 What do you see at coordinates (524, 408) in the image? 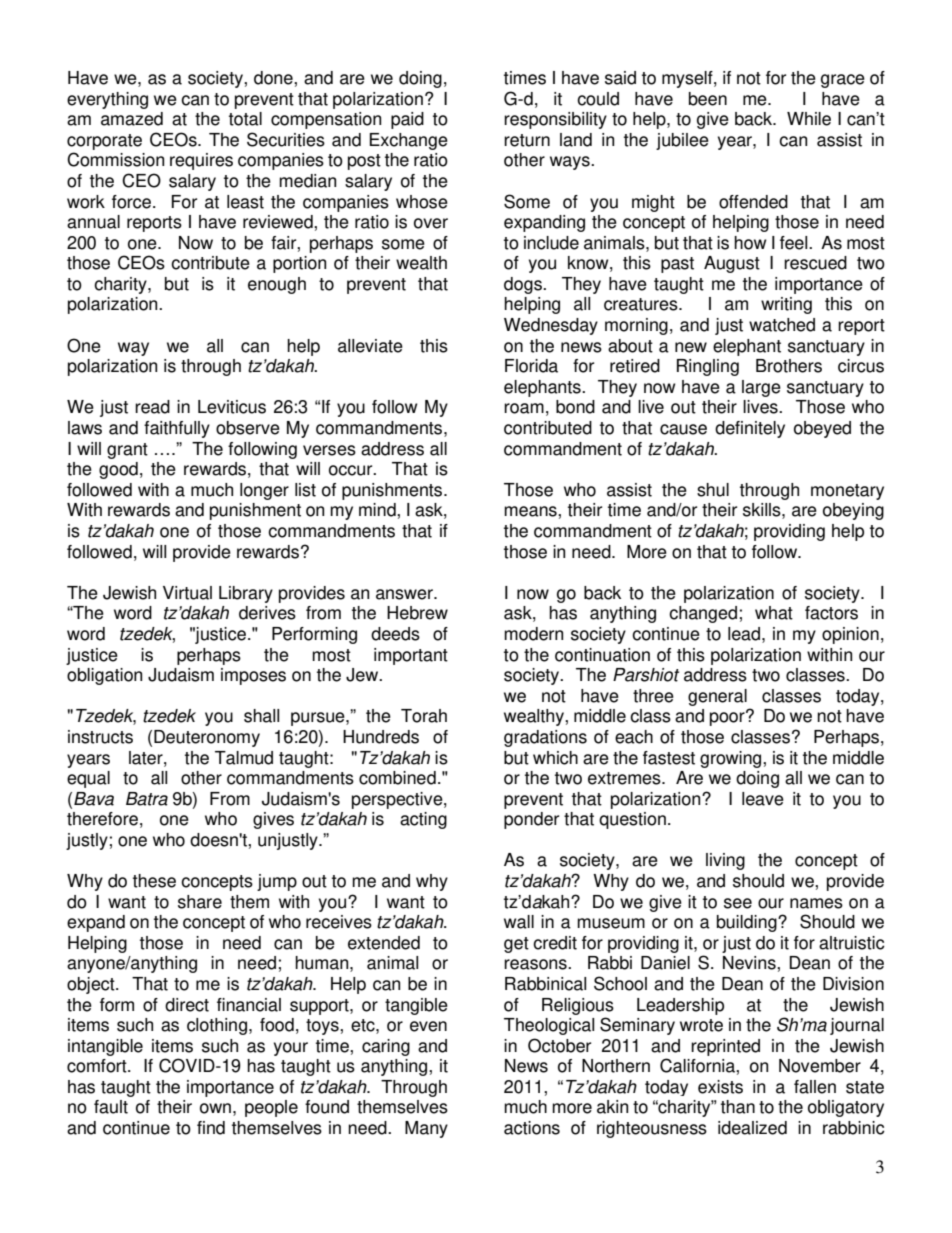
I see `roam` at bounding box center [524, 408].
